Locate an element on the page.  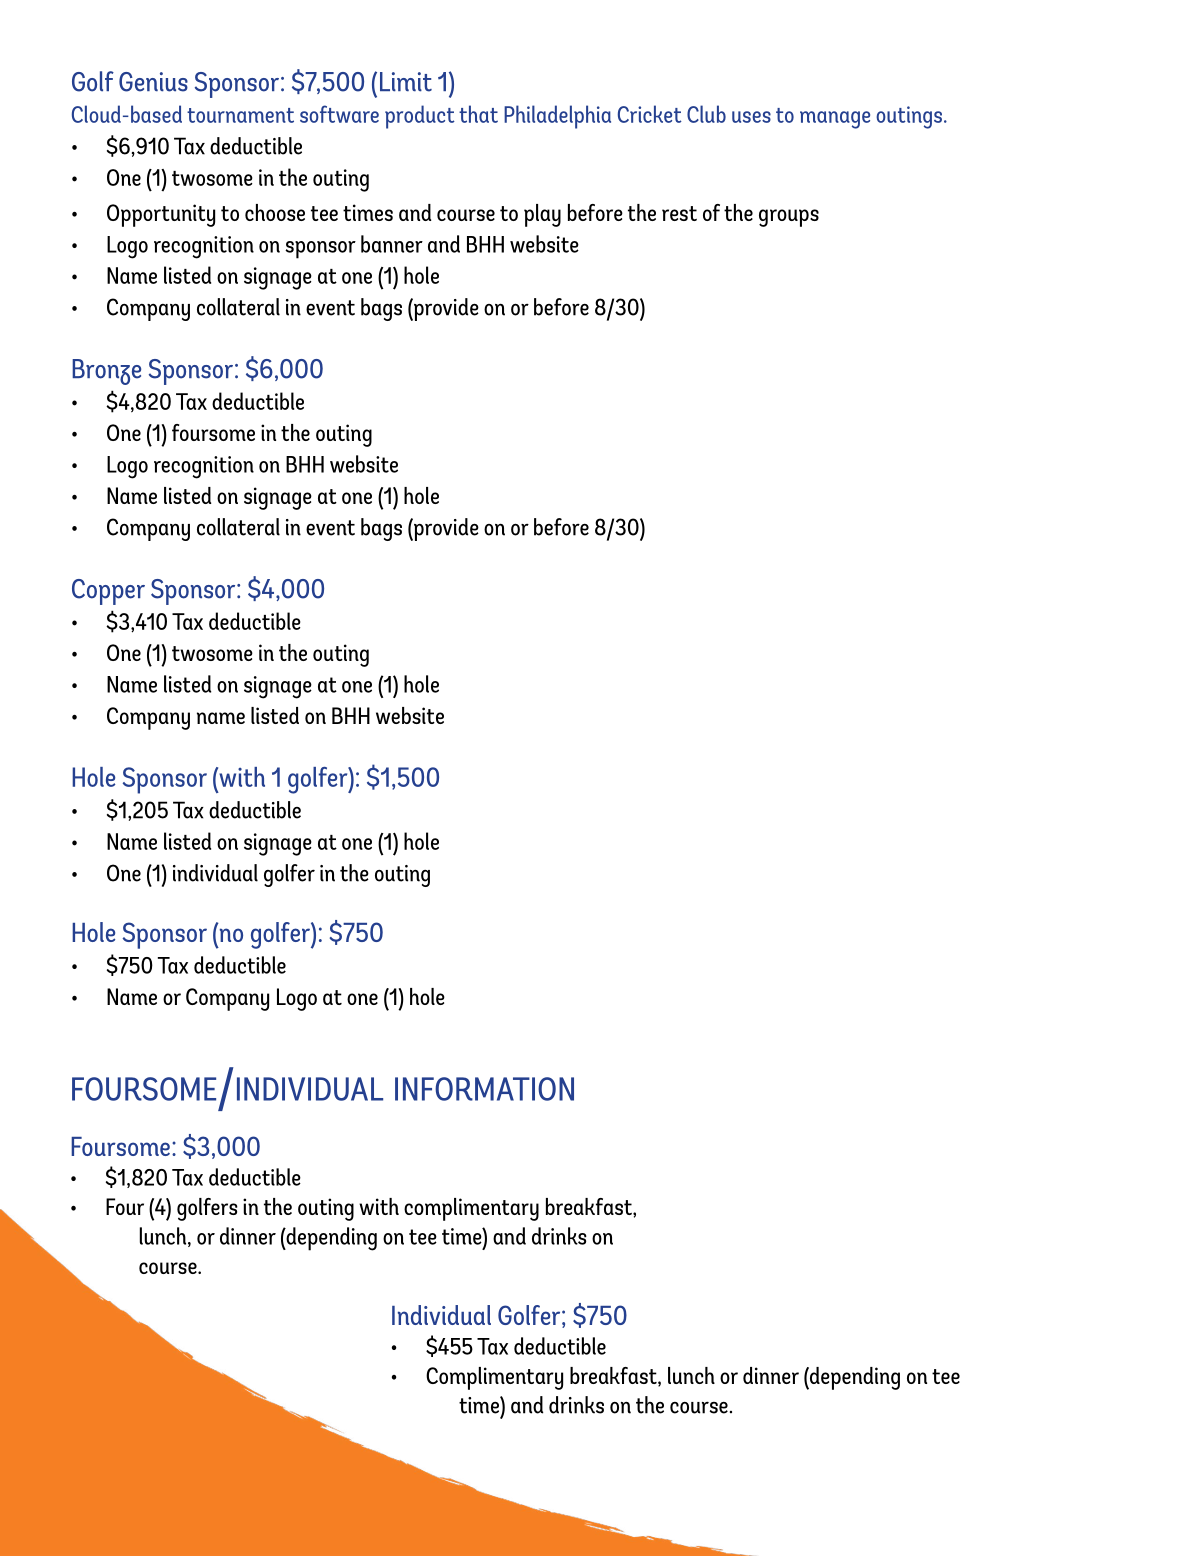
product is located at coordinates (420, 117).
